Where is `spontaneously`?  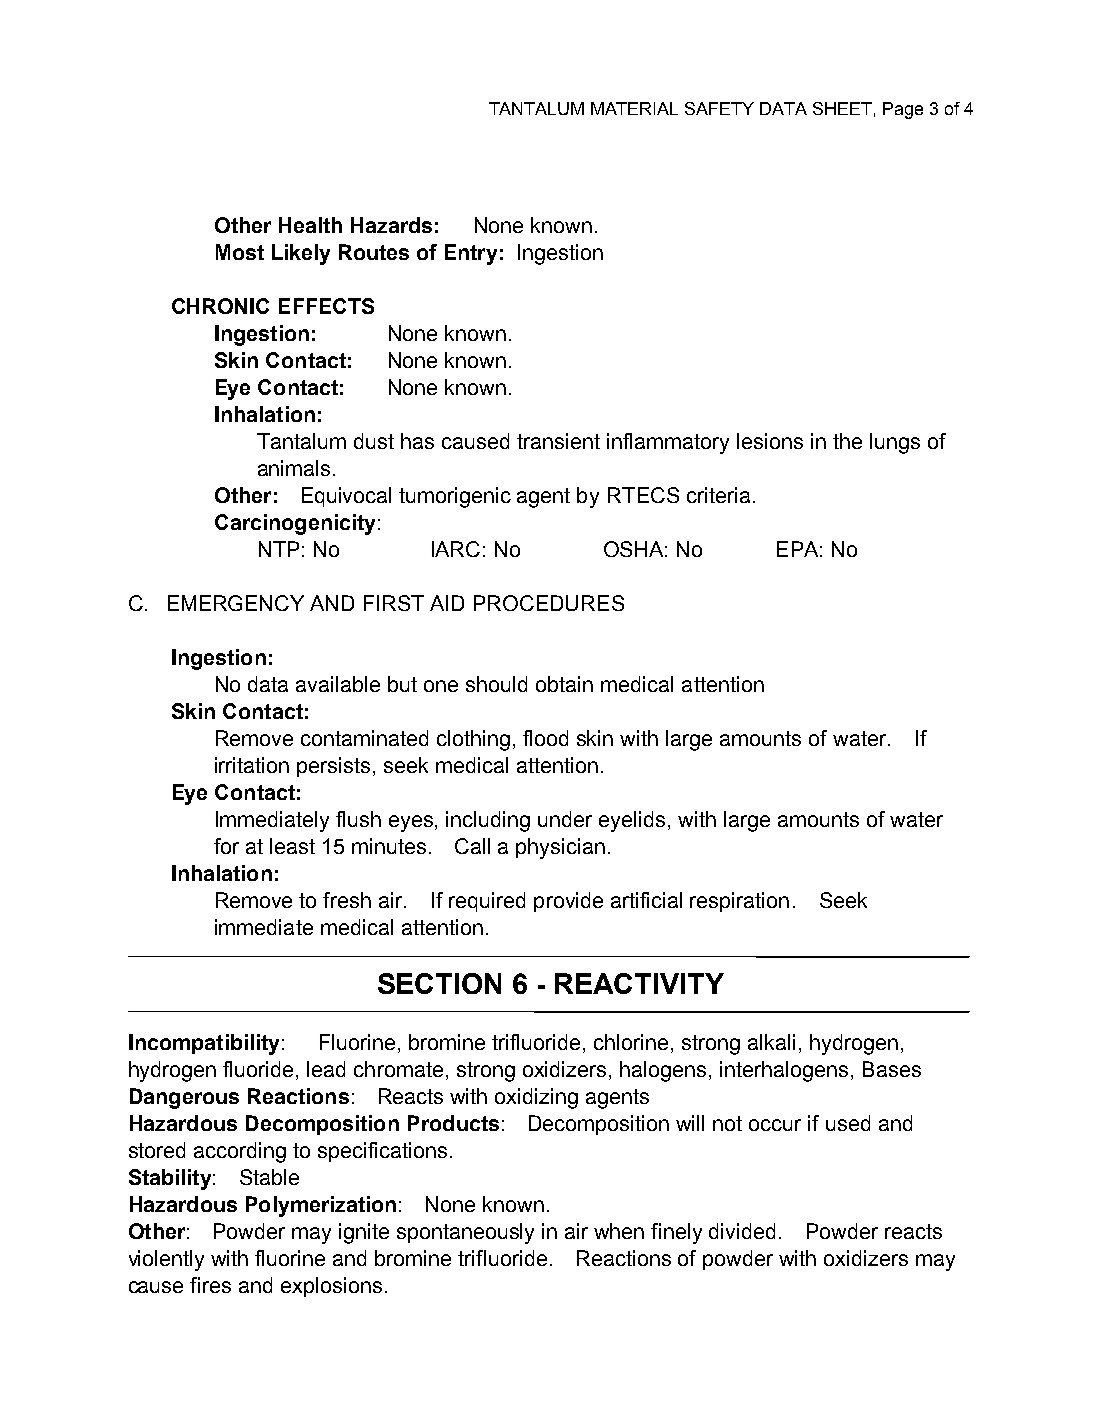 spontaneously is located at coordinates (465, 1233).
